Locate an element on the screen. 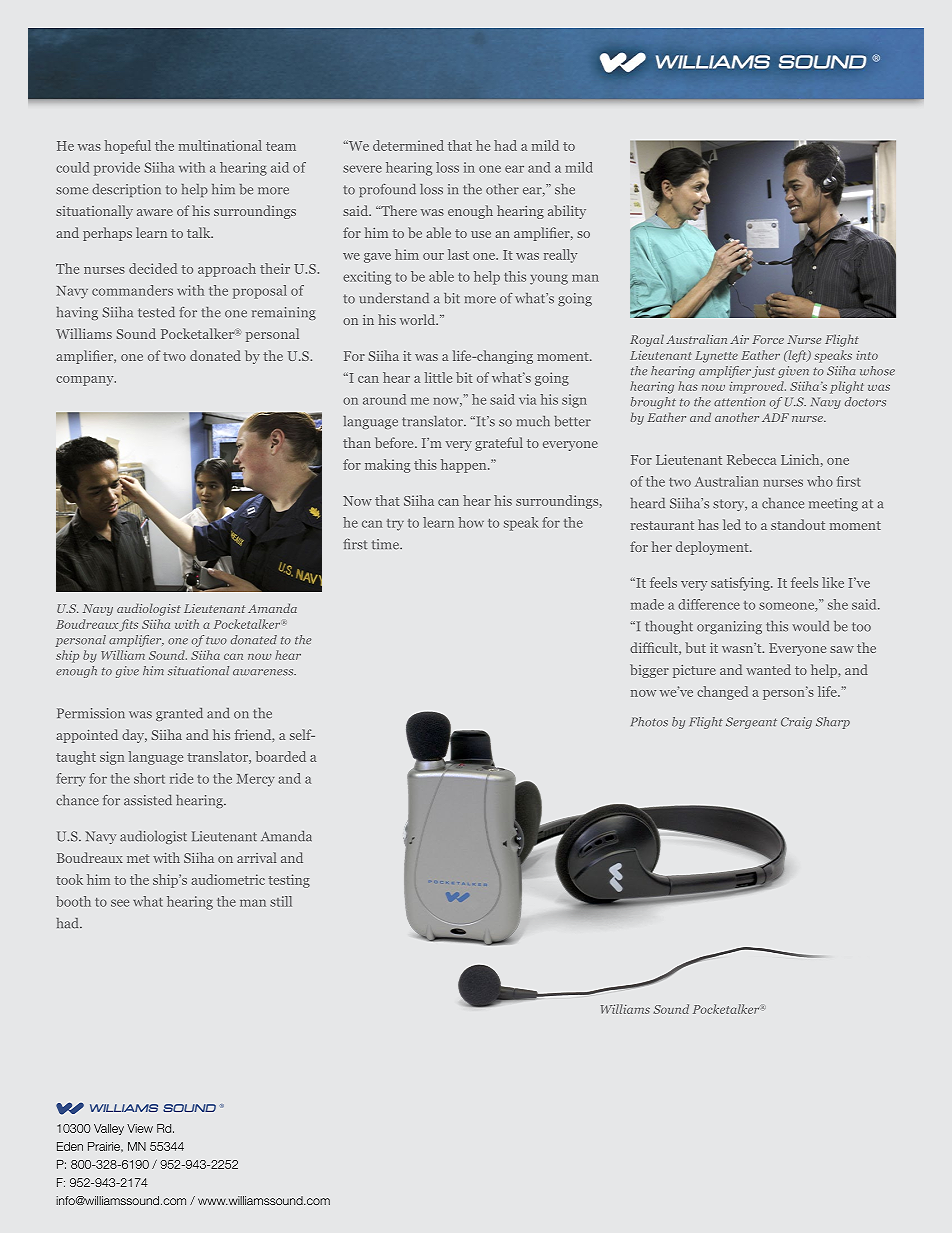  assisted is located at coordinates (148, 800).
